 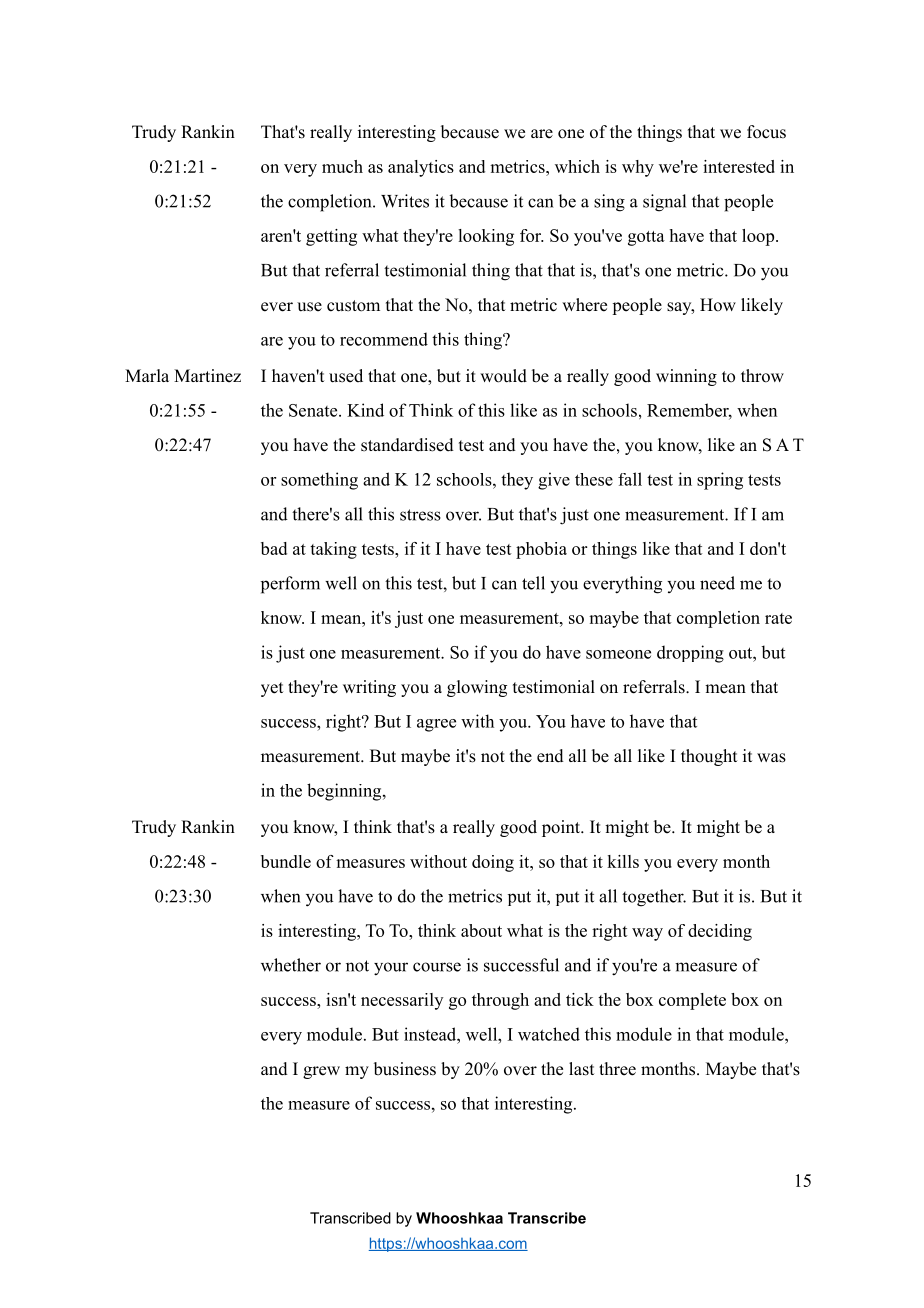 I want to click on much, so click(x=342, y=166).
